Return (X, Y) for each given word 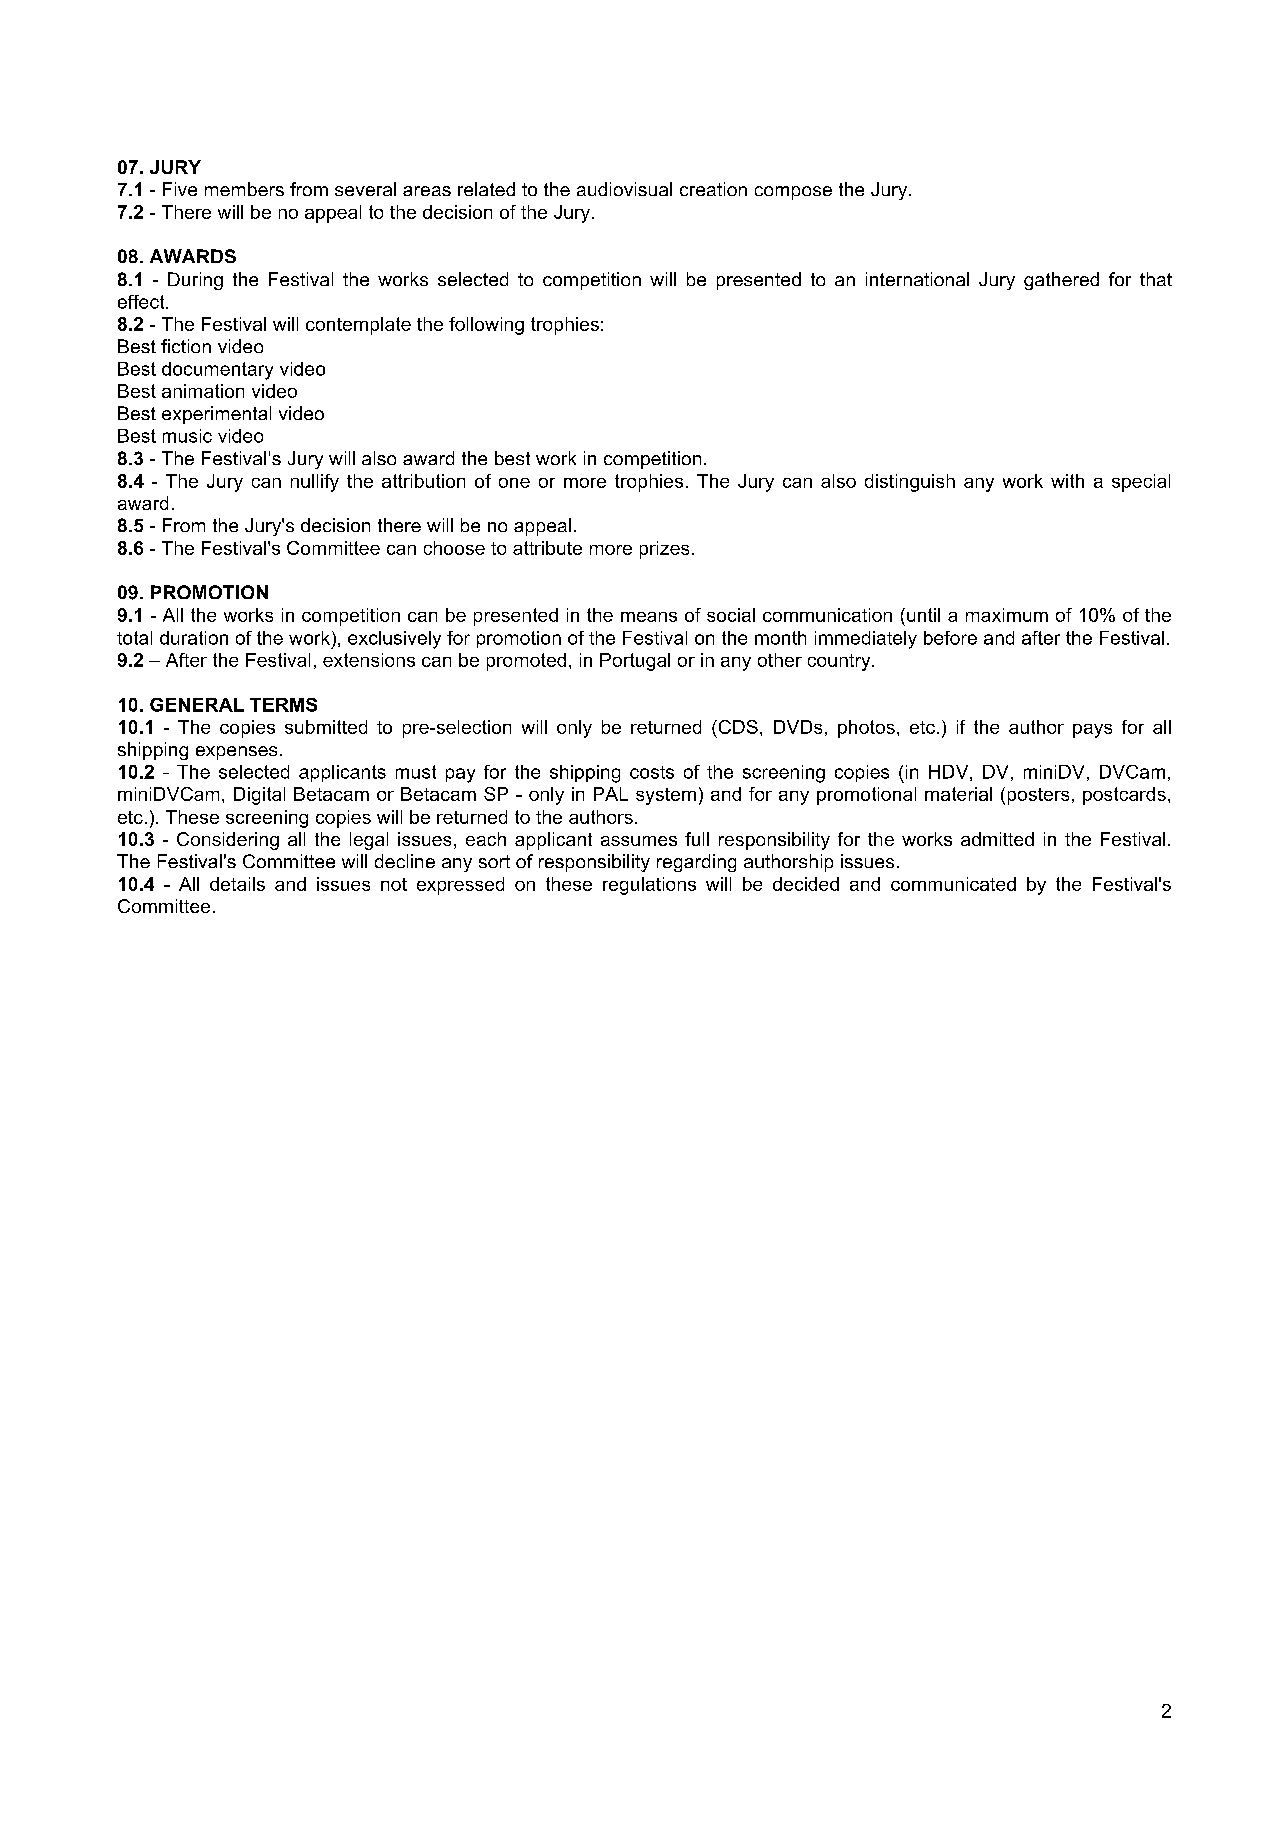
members (244, 189)
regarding (696, 863)
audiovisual (624, 189)
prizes (664, 550)
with (1067, 481)
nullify (315, 483)
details (237, 884)
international (917, 279)
